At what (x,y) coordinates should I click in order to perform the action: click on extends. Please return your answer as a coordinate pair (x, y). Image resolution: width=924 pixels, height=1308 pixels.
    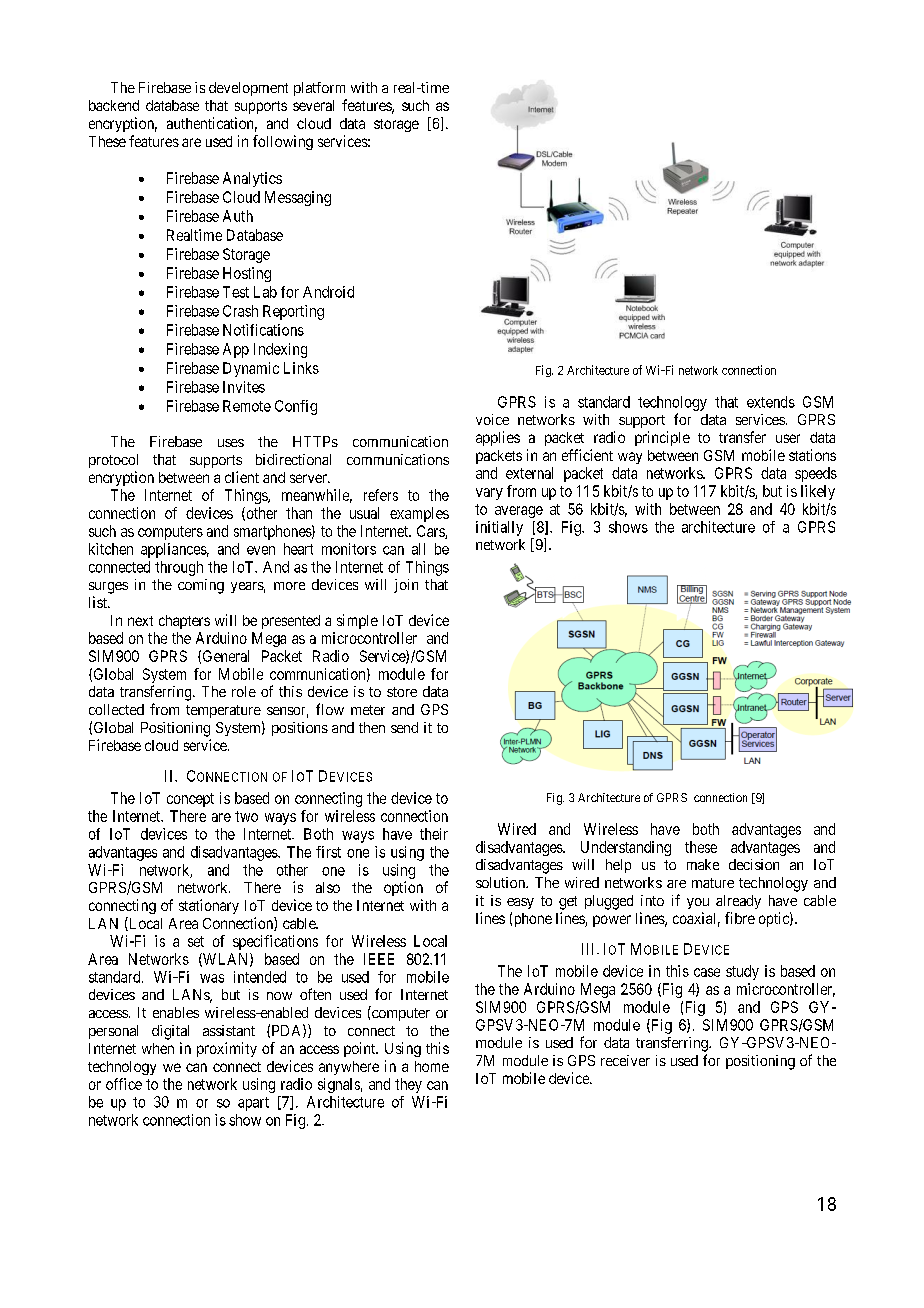
    Looking at the image, I should click on (771, 402).
